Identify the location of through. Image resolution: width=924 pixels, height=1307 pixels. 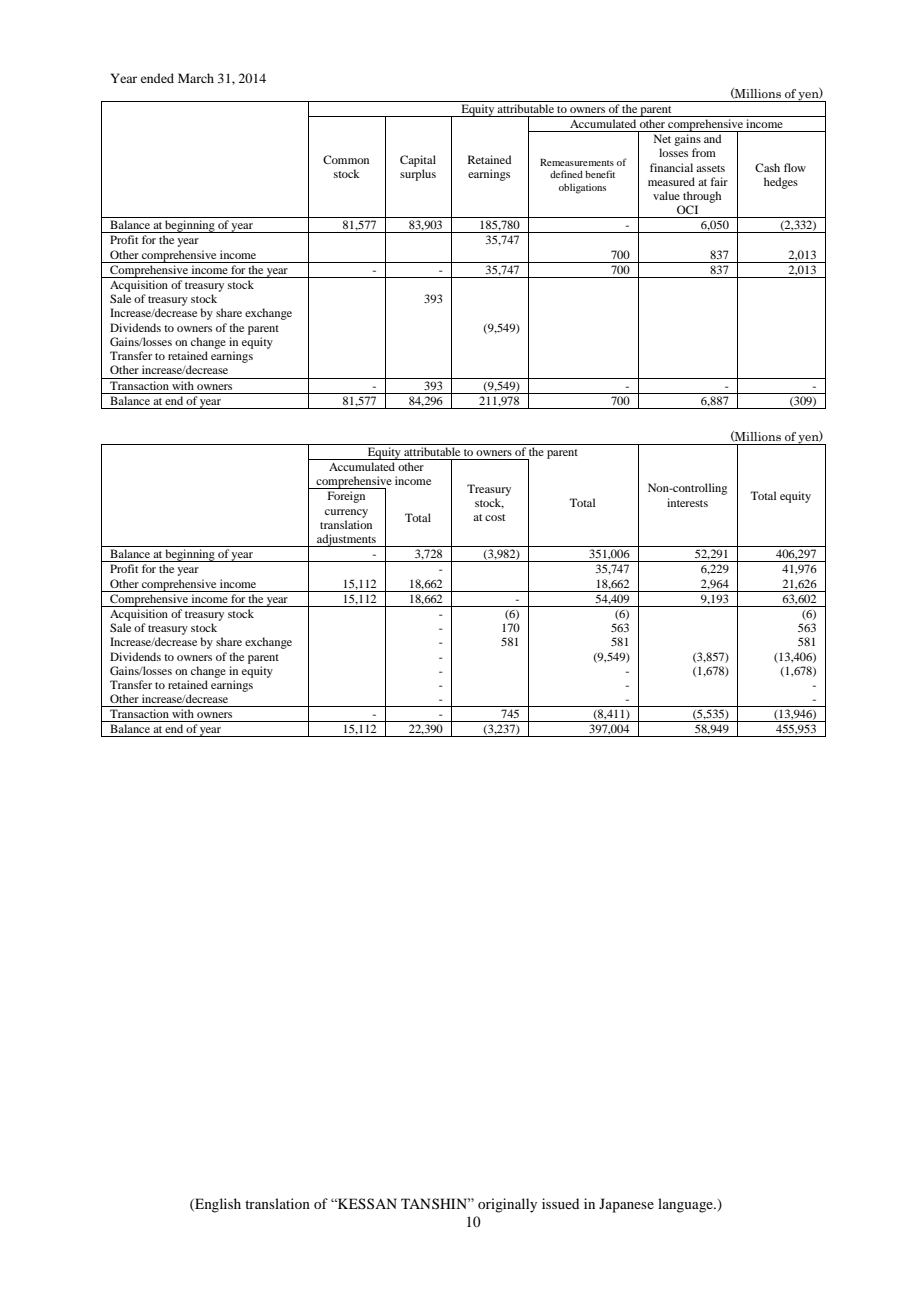
(702, 197).
